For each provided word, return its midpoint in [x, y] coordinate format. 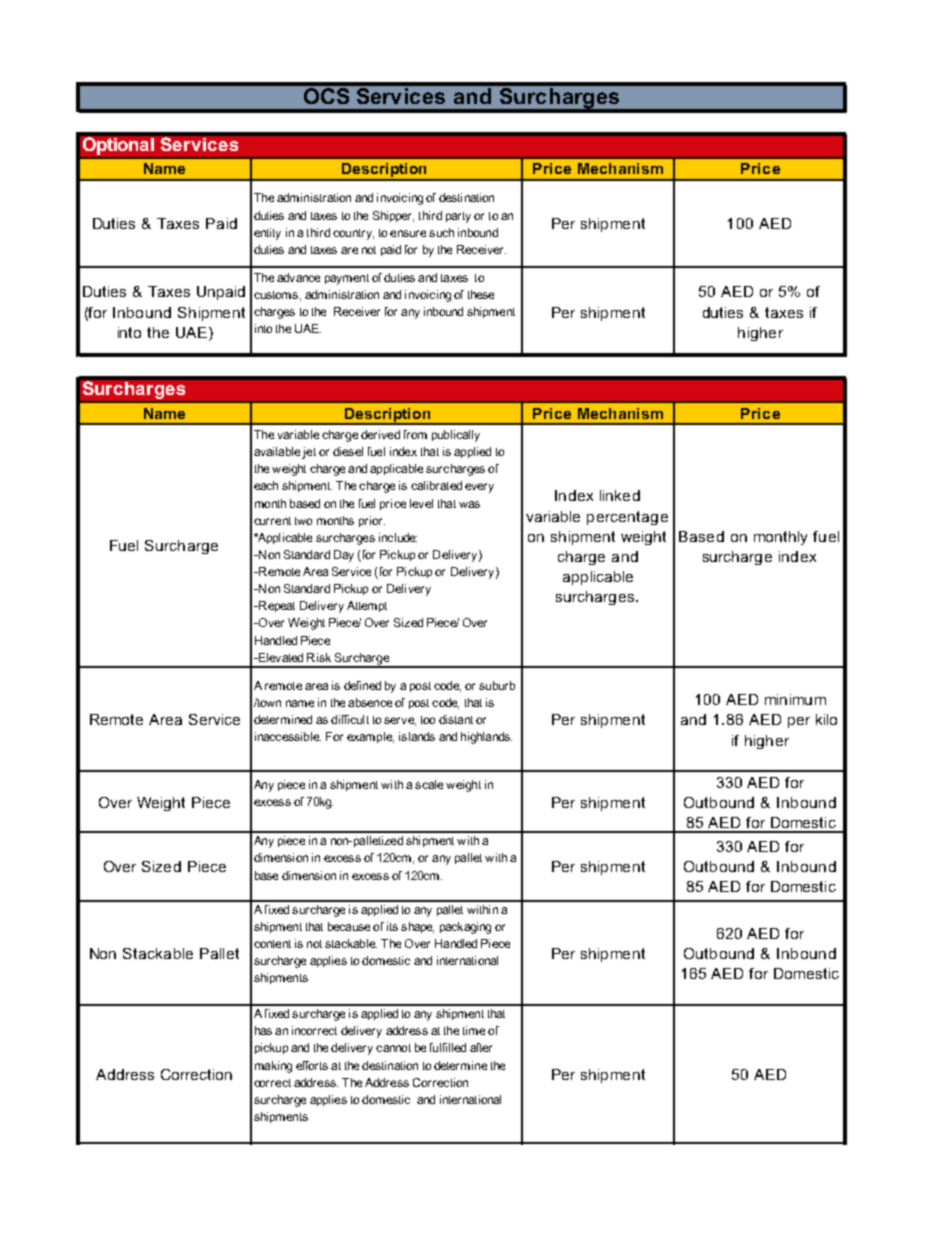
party [458, 217]
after [481, 1047]
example [370, 737]
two [303, 521]
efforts [312, 1065]
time [474, 1030]
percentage [627, 518]
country [353, 234]
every [479, 488]
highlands [486, 738]
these [481, 294]
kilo [826, 719]
